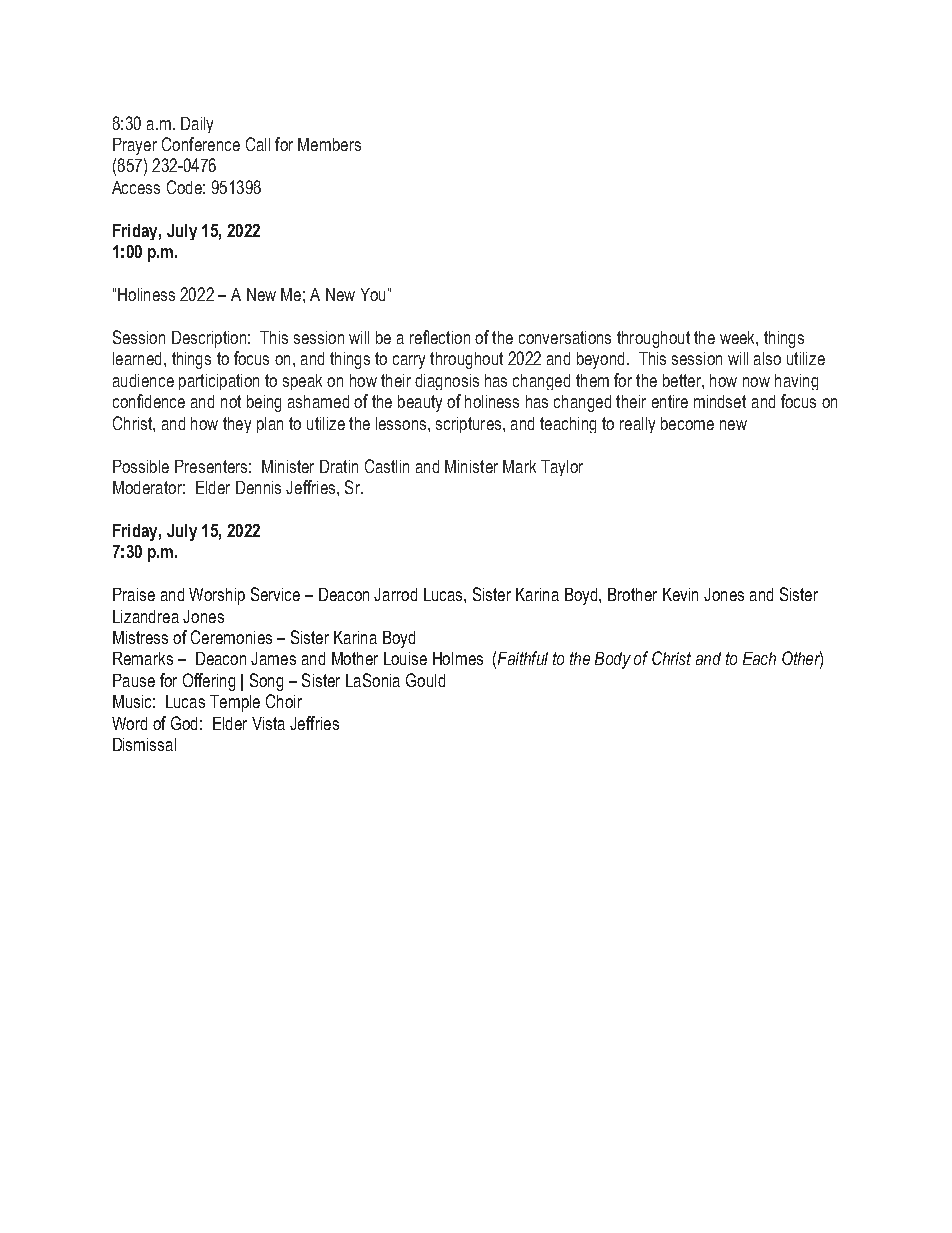 This screenshot has height=1233, width=952. What do you see at coordinates (767, 358) in the screenshot?
I see `also` at bounding box center [767, 358].
